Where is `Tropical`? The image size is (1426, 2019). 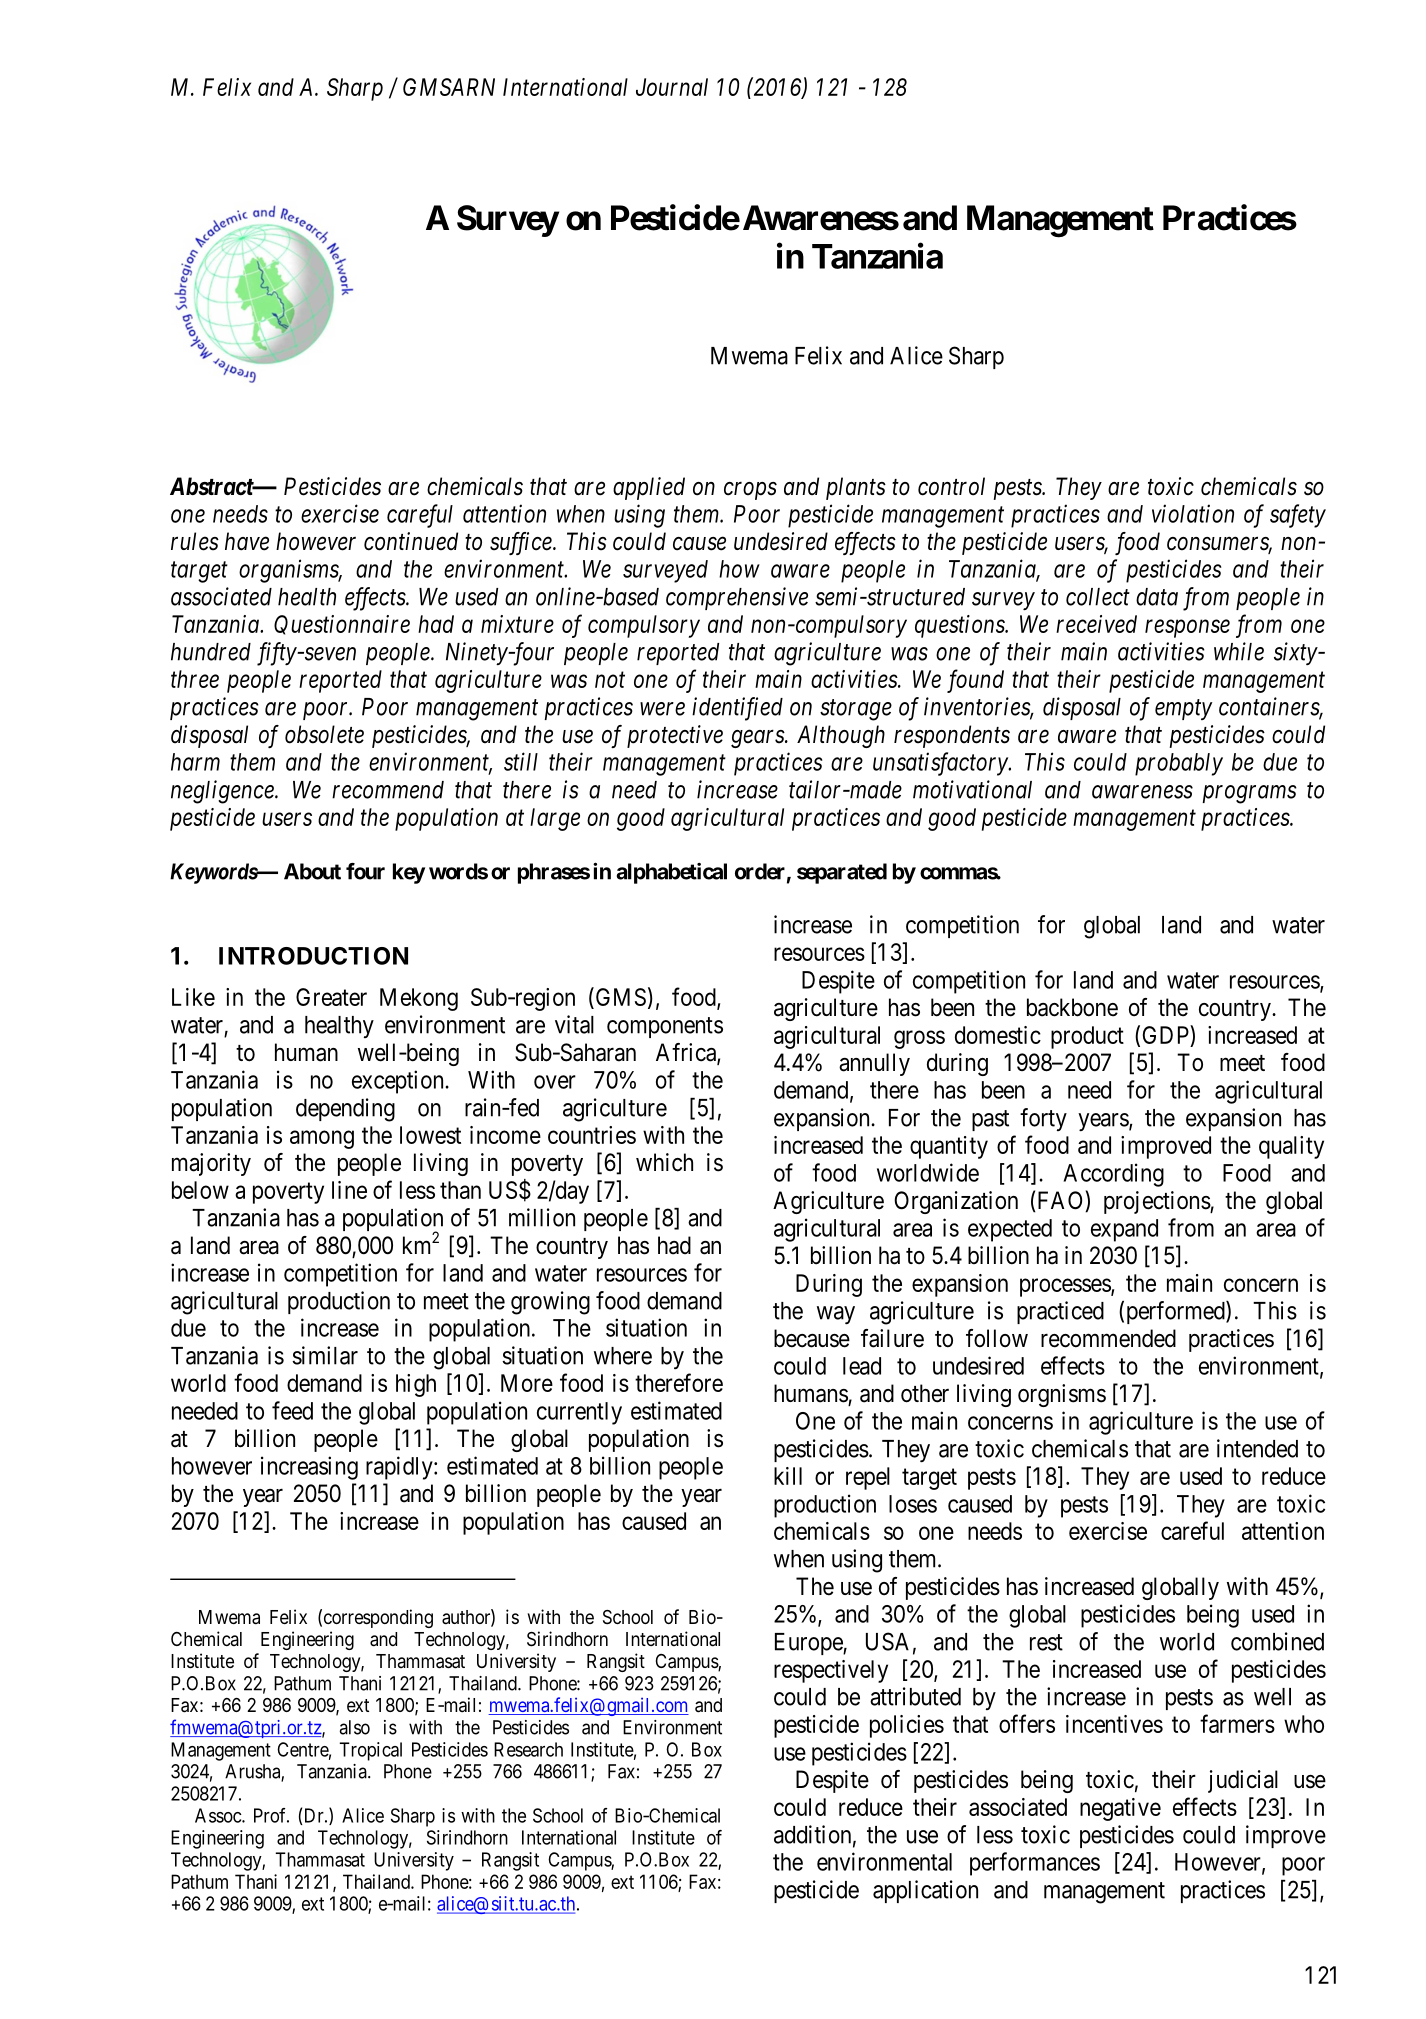 Tropical is located at coordinates (371, 1751).
